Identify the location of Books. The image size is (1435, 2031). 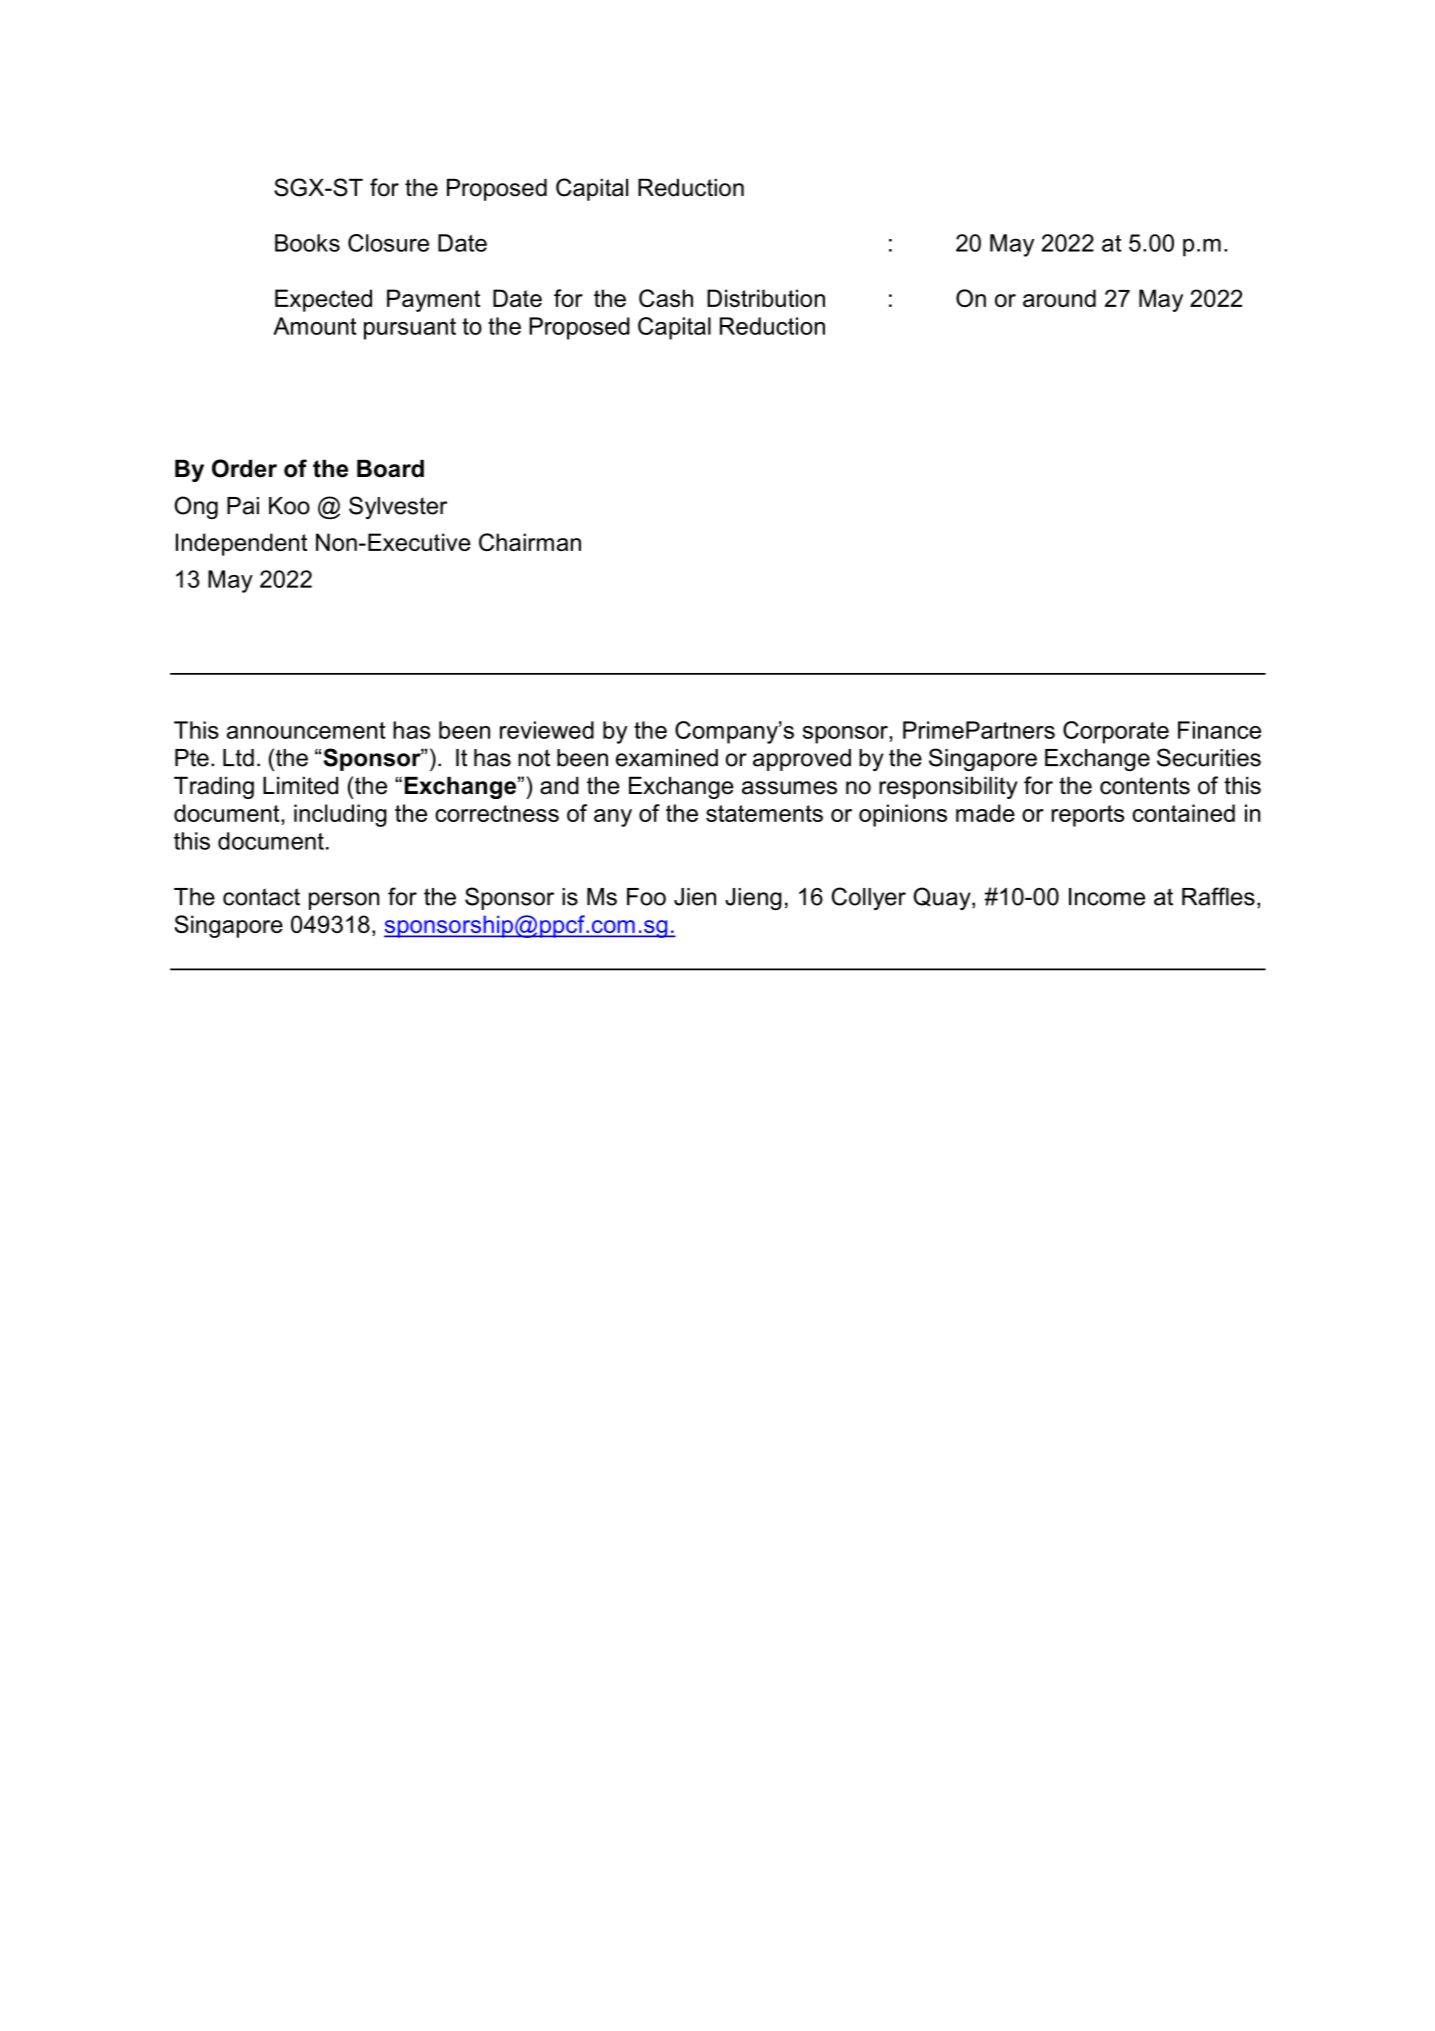
(307, 243).
